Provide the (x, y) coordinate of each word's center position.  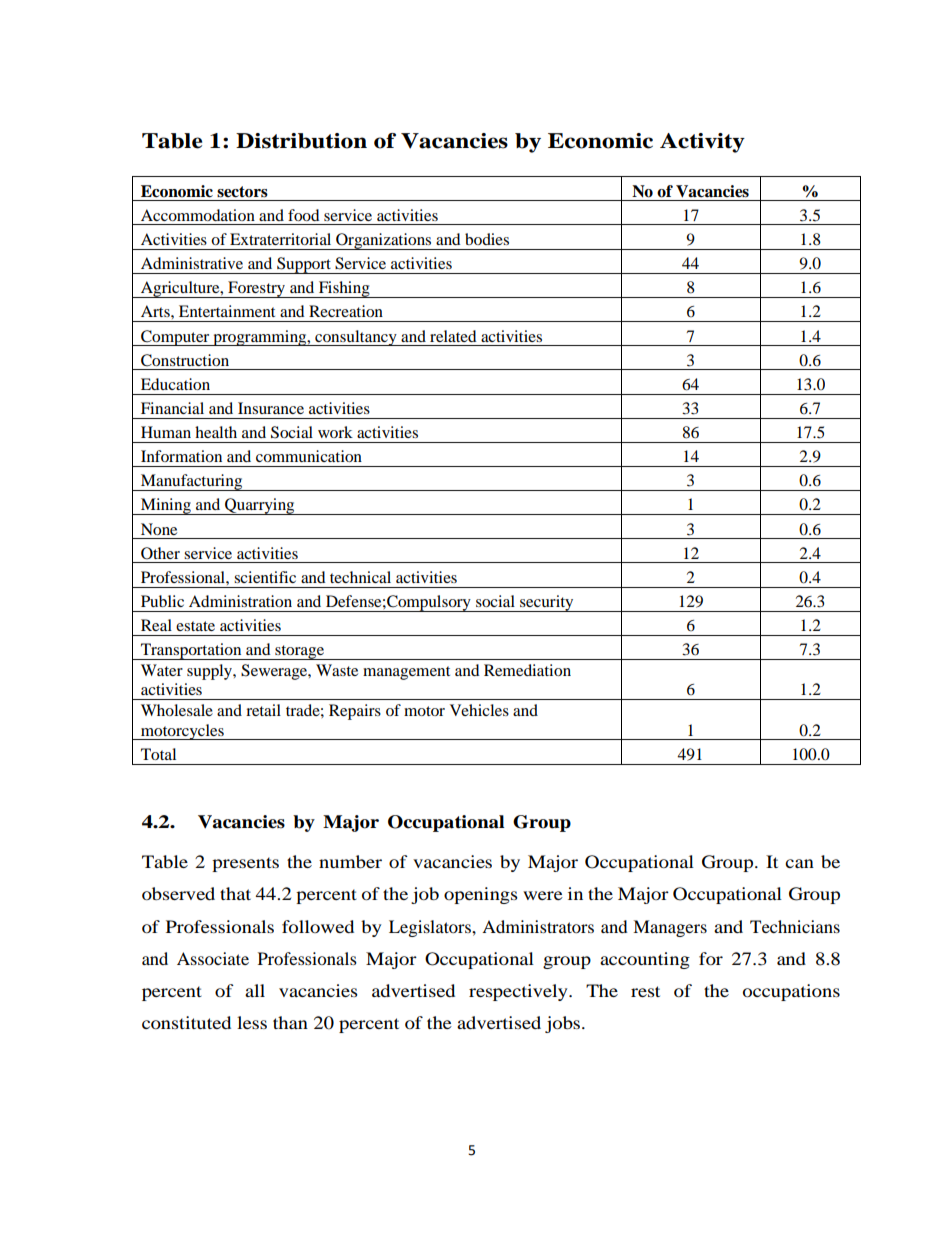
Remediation (527, 670)
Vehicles (479, 710)
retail (263, 710)
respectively (519, 992)
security (547, 603)
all (255, 990)
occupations (791, 992)
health (216, 432)
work (335, 432)
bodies (487, 239)
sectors (242, 192)
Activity (702, 143)
